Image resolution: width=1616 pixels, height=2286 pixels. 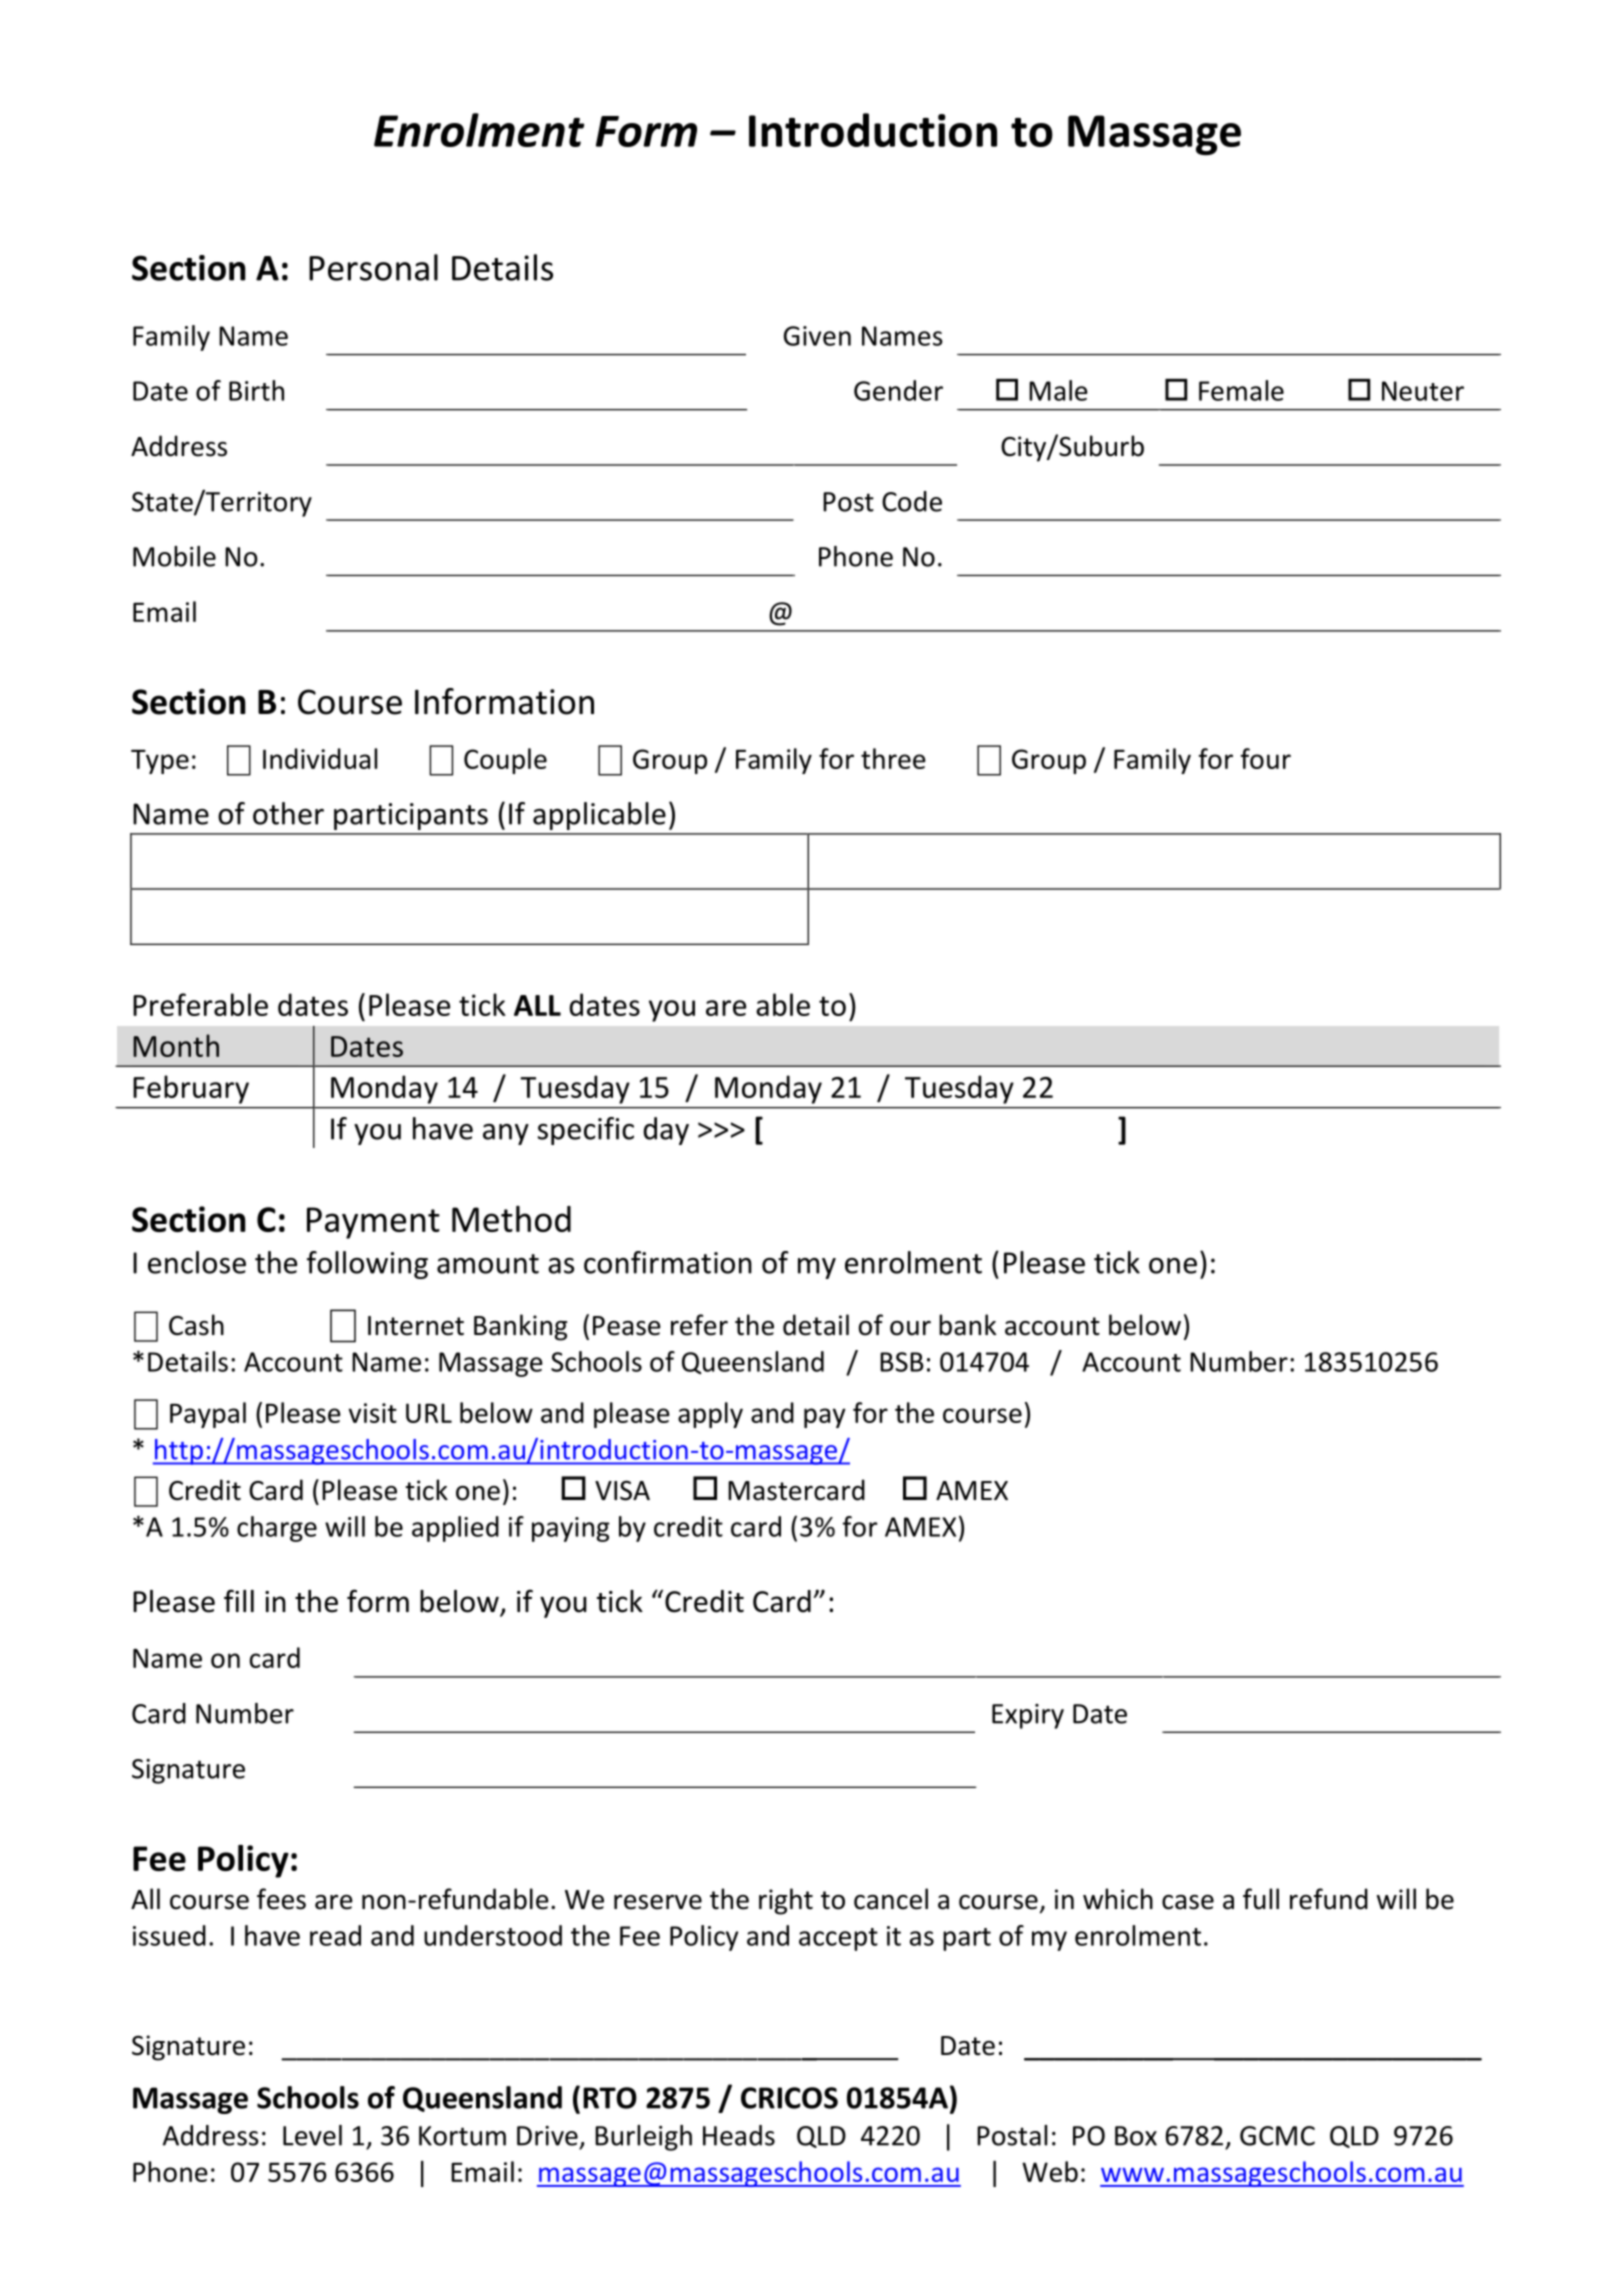 I want to click on Expiry, so click(x=1028, y=1716).
